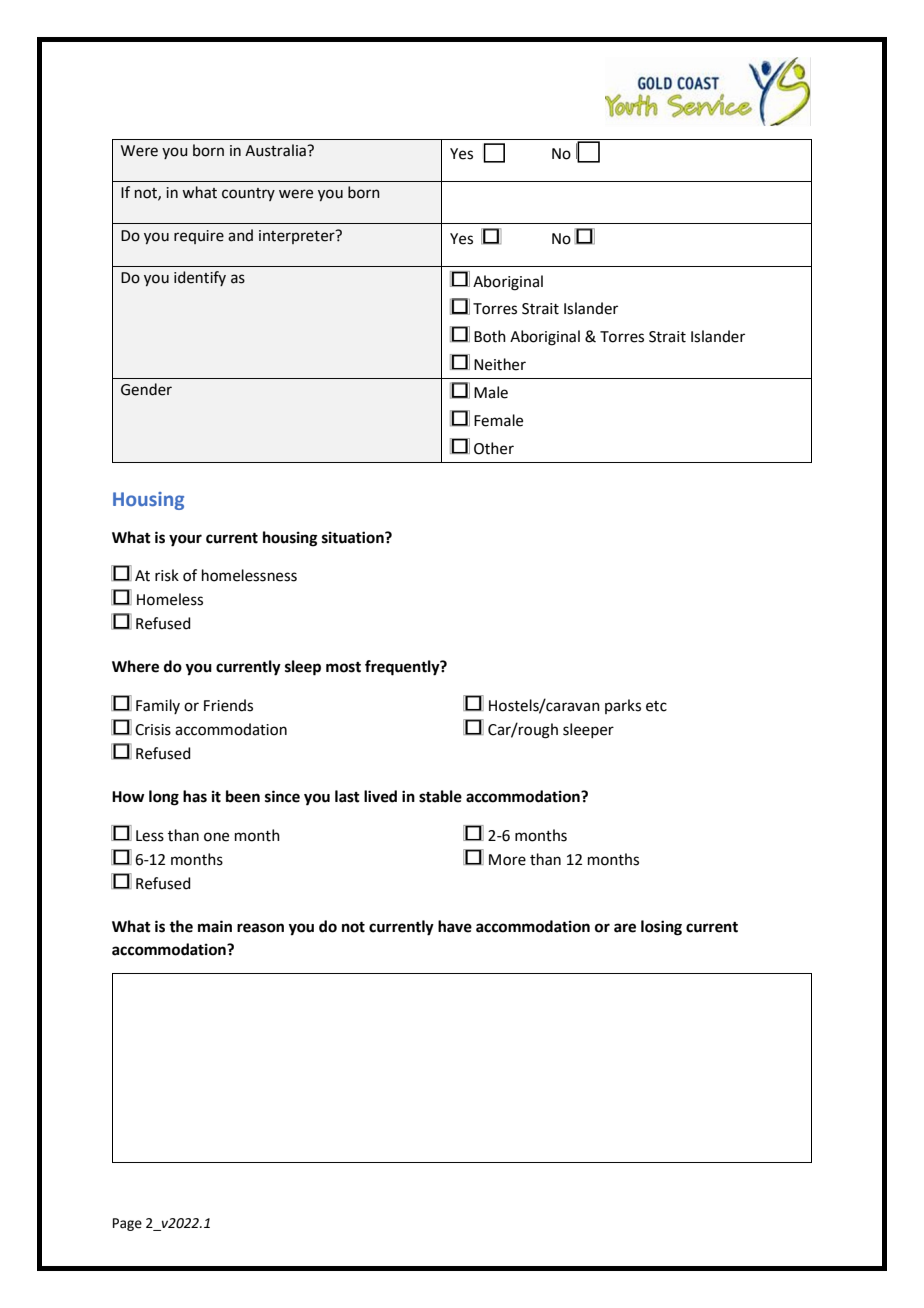 The image size is (924, 1308). What do you see at coordinates (185, 540) in the image?
I see `your` at bounding box center [185, 540].
